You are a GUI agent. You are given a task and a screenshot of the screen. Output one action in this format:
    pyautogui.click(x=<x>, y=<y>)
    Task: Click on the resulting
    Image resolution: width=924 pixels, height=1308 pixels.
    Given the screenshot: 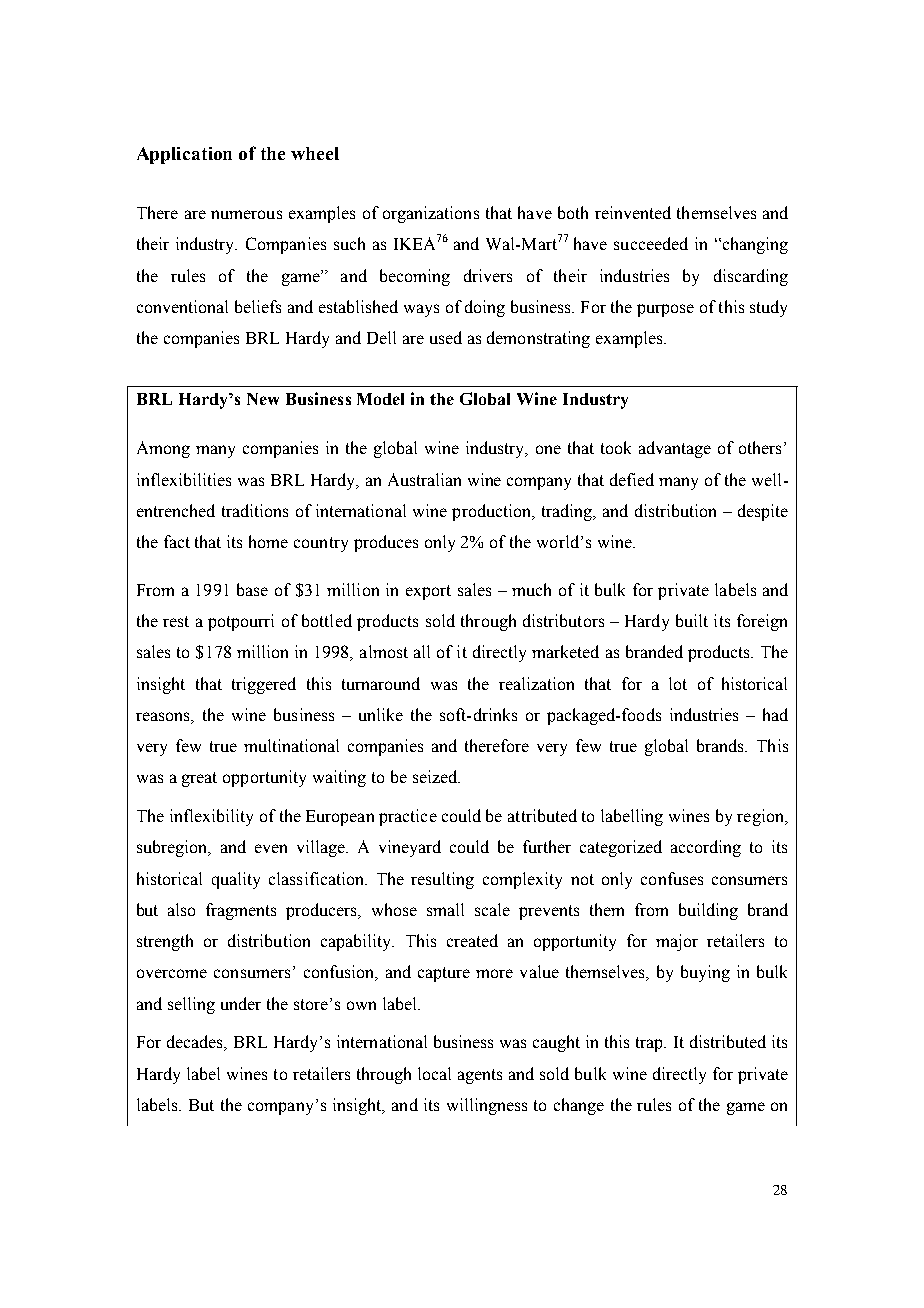 What is the action you would take?
    pyautogui.click(x=442, y=880)
